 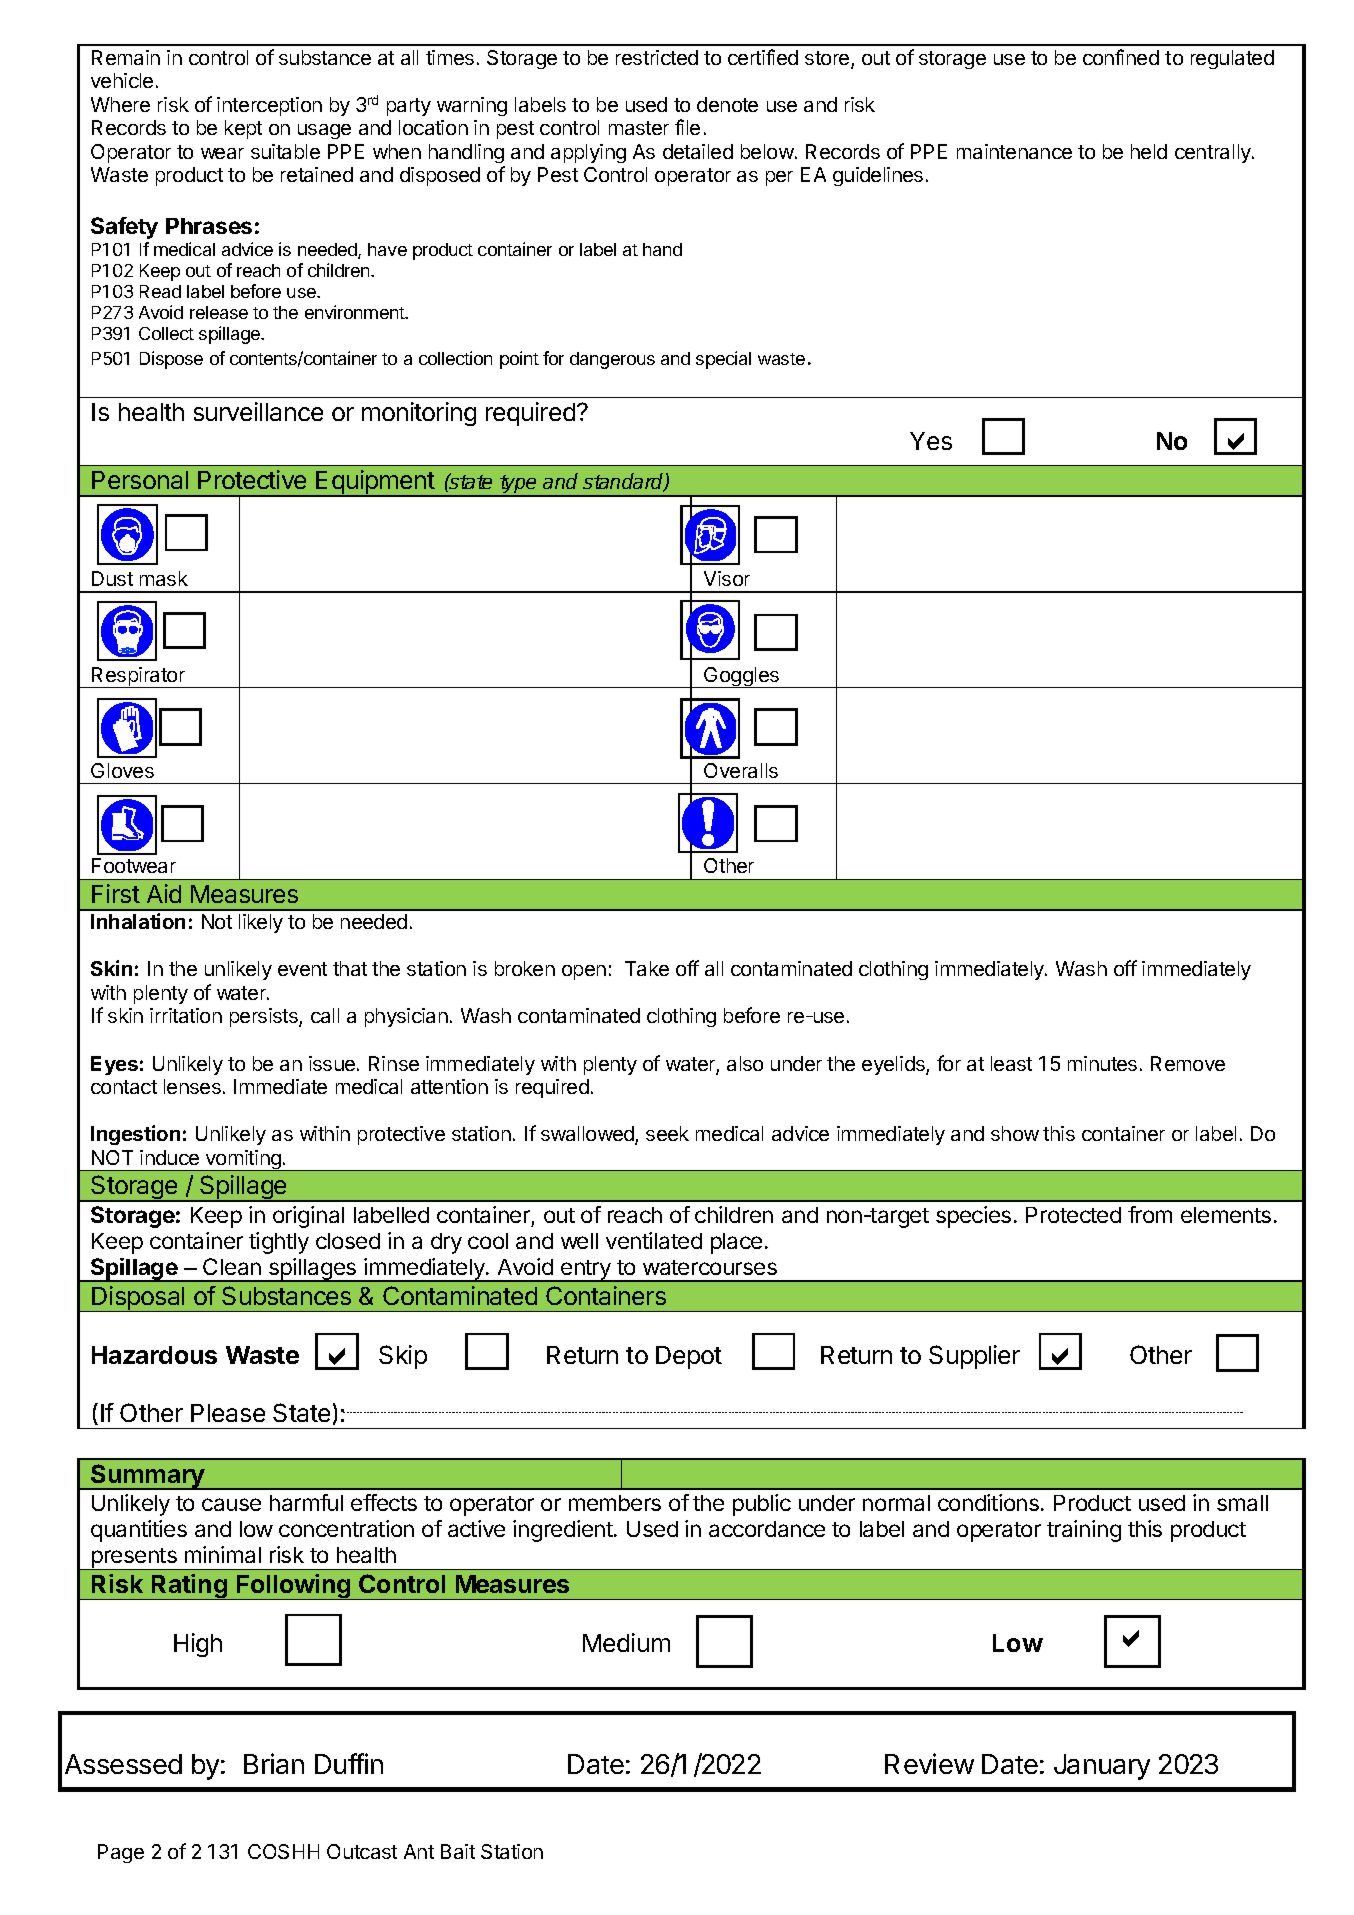 What do you see at coordinates (1149, 151) in the image?
I see `held` at bounding box center [1149, 151].
